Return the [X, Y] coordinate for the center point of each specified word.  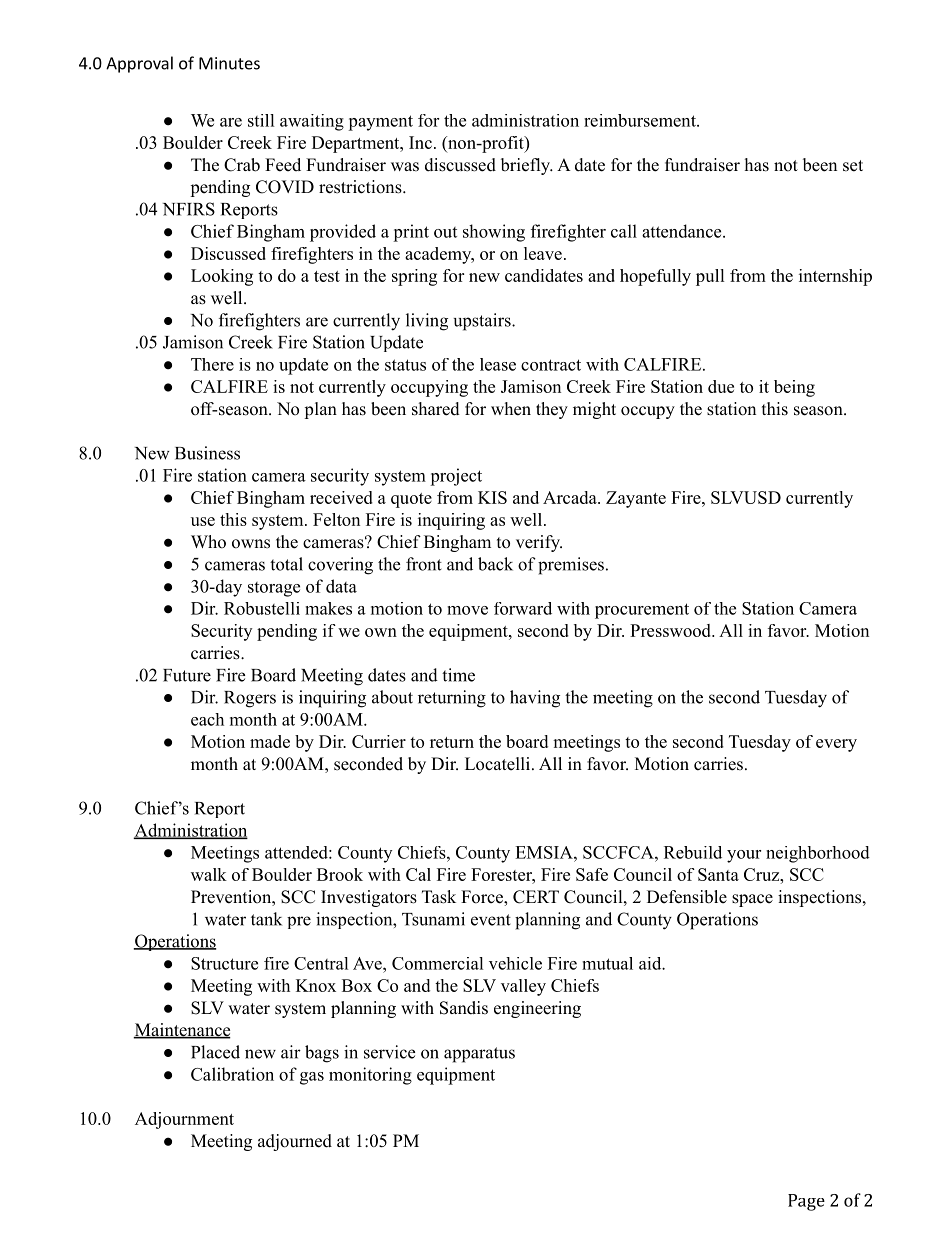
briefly [526, 166]
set [853, 166]
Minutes [229, 63]
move [467, 610]
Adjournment [184, 1120]
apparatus [479, 1055]
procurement [642, 611]
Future [187, 675]
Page [806, 1202]
